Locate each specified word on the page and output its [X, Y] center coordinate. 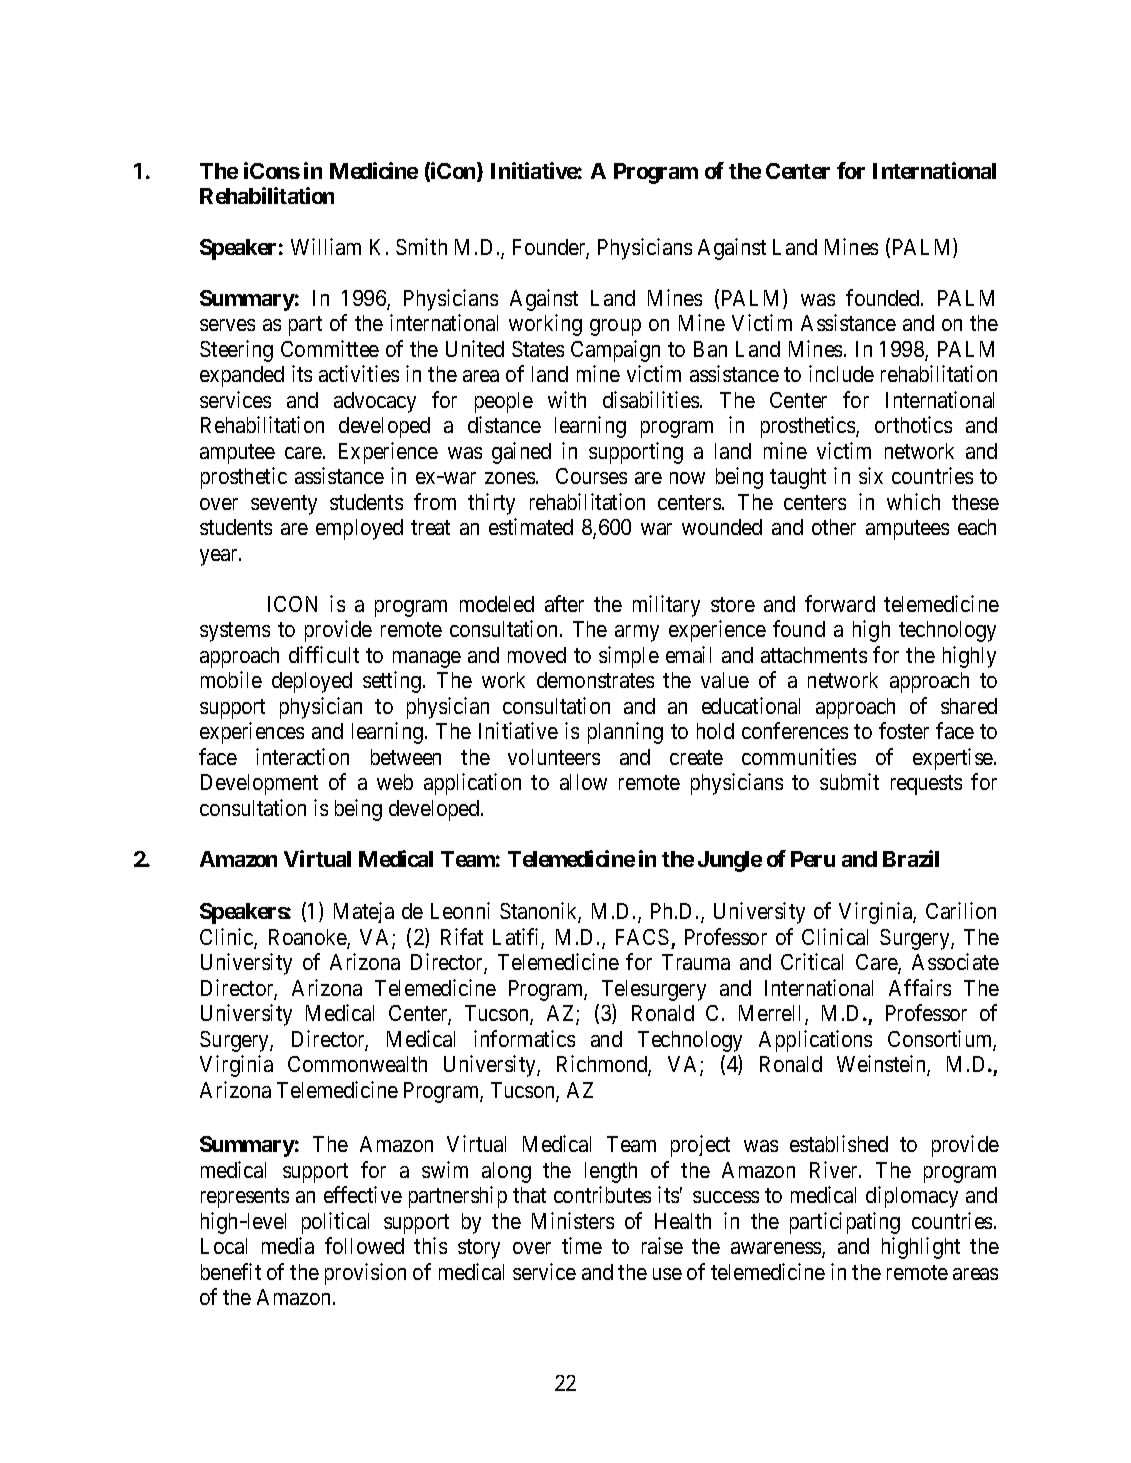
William [326, 246]
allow [583, 782]
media [288, 1245]
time [582, 1245]
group [615, 327]
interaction [302, 756]
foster [904, 730]
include [841, 373]
